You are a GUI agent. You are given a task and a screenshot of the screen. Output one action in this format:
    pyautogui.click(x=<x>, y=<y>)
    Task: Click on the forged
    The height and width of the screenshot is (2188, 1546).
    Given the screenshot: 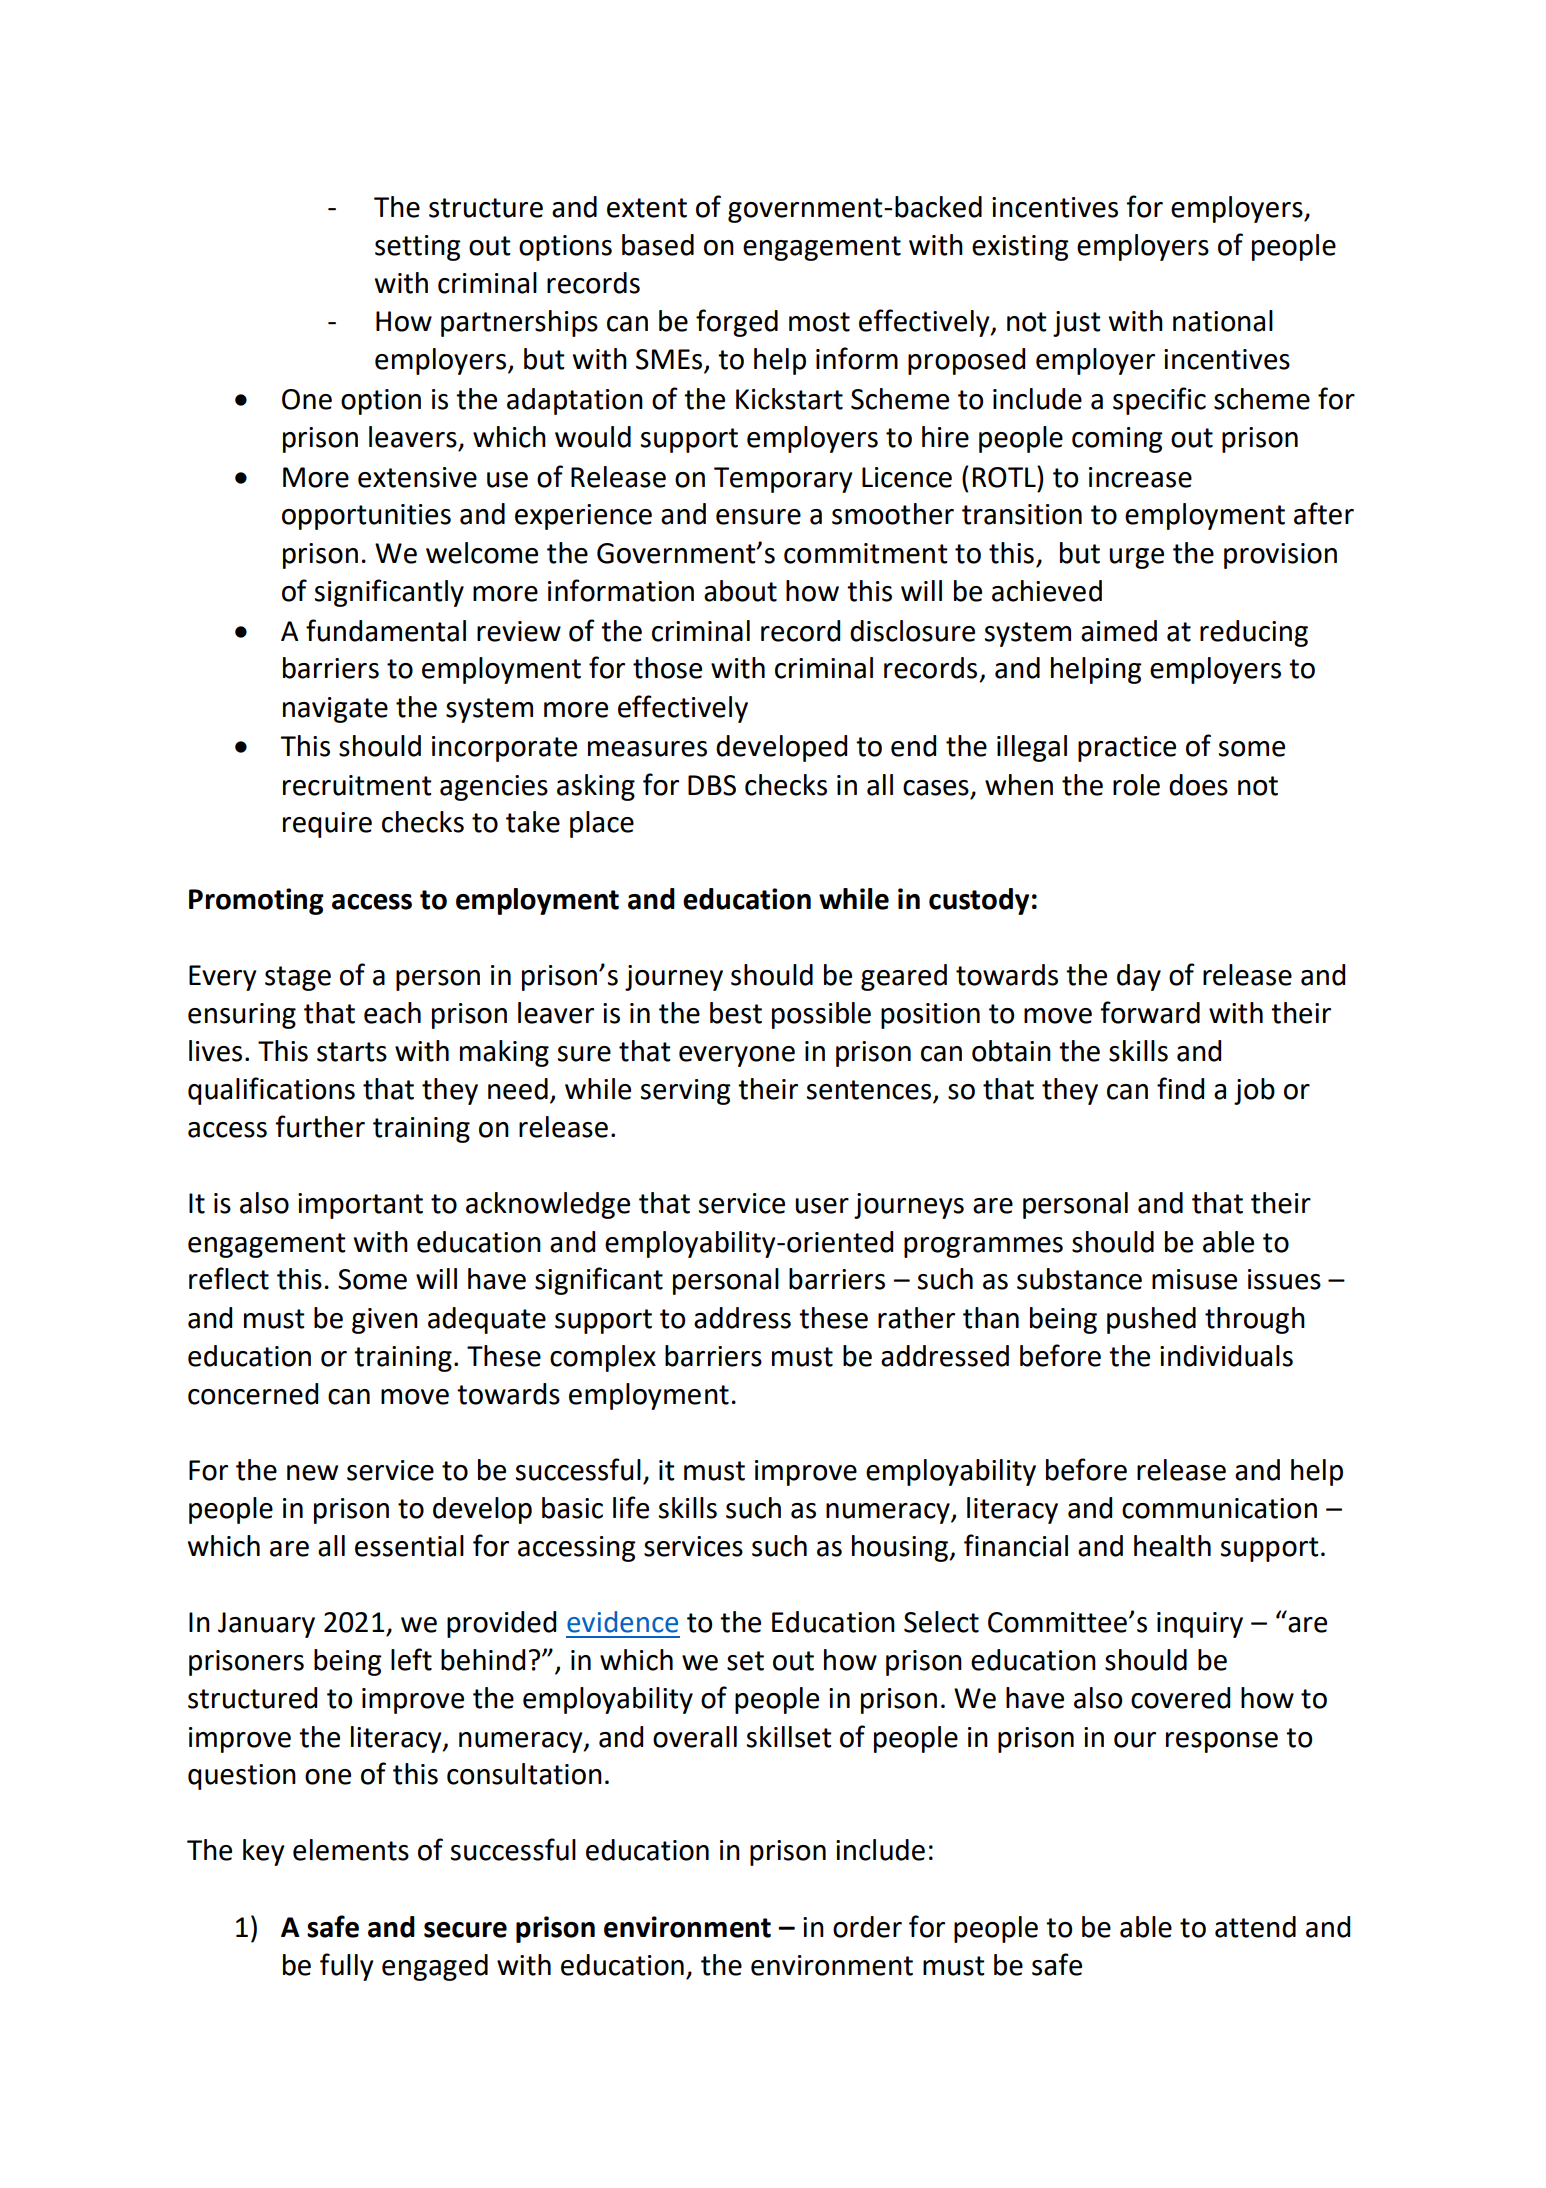 What is the action you would take?
    pyautogui.click(x=737, y=323)
